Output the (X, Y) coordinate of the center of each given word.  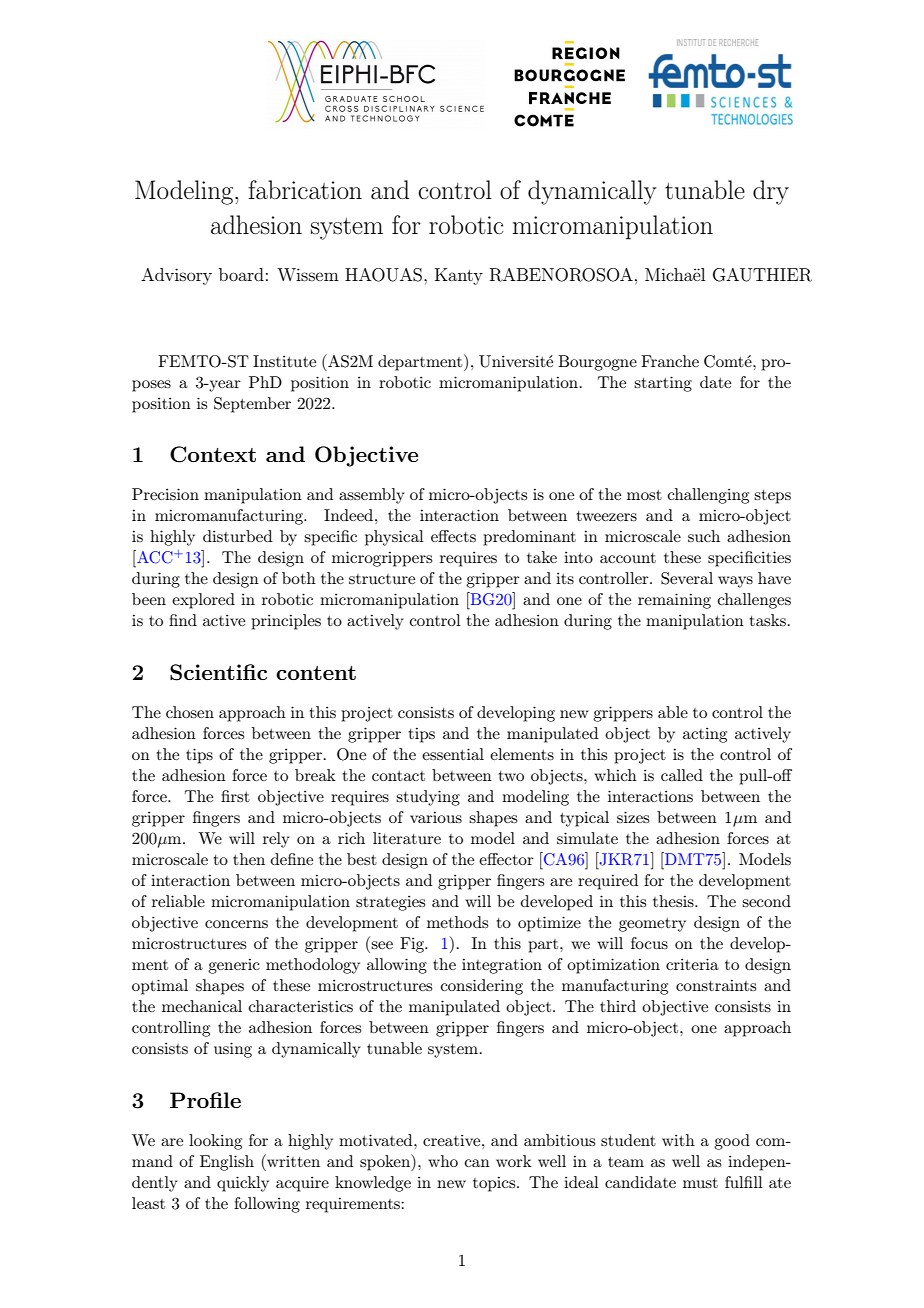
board (241, 274)
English (227, 1163)
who (443, 1161)
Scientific (218, 672)
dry (771, 192)
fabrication (305, 189)
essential (453, 754)
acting (705, 735)
